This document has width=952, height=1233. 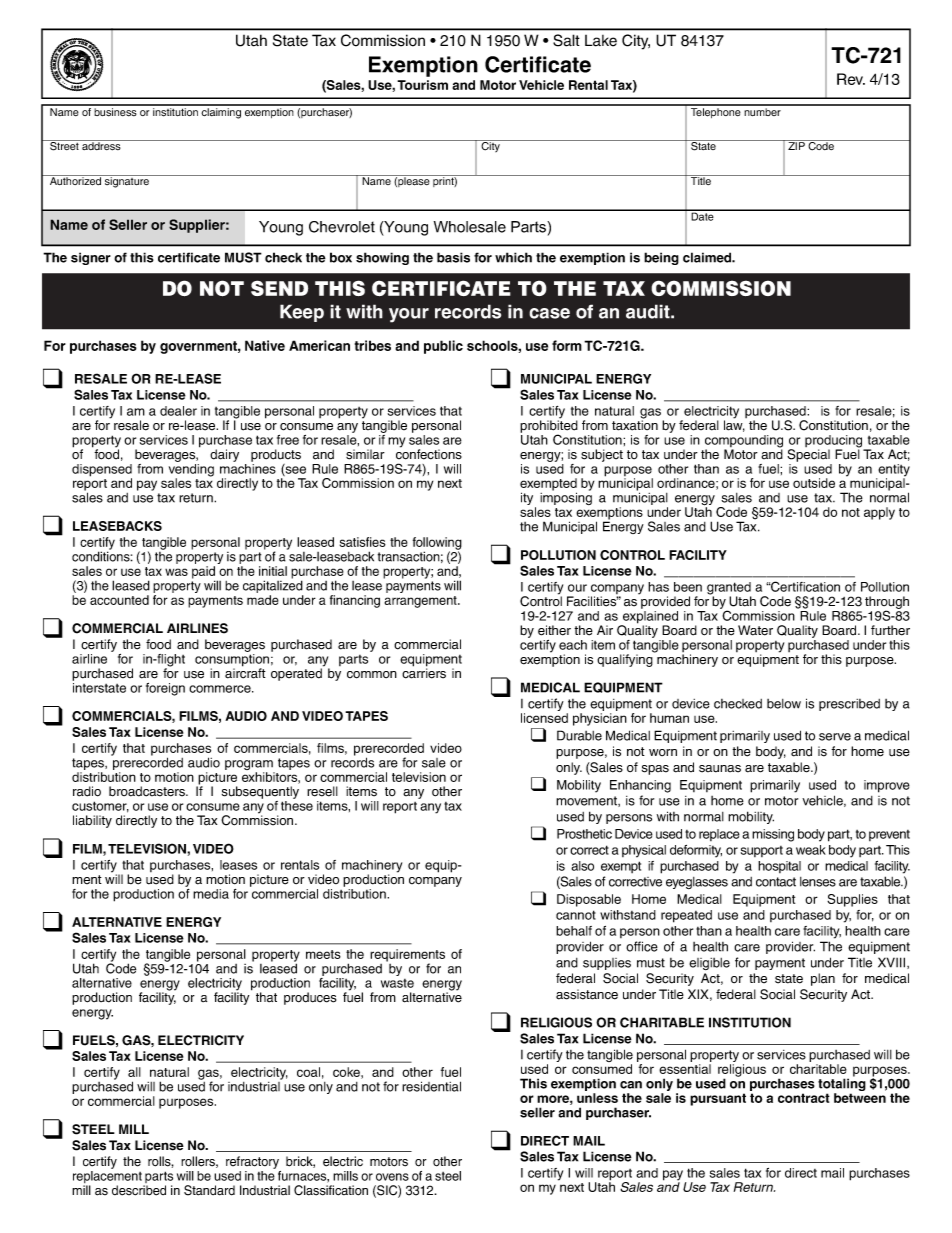 I want to click on broadcasters, so click(x=148, y=791).
